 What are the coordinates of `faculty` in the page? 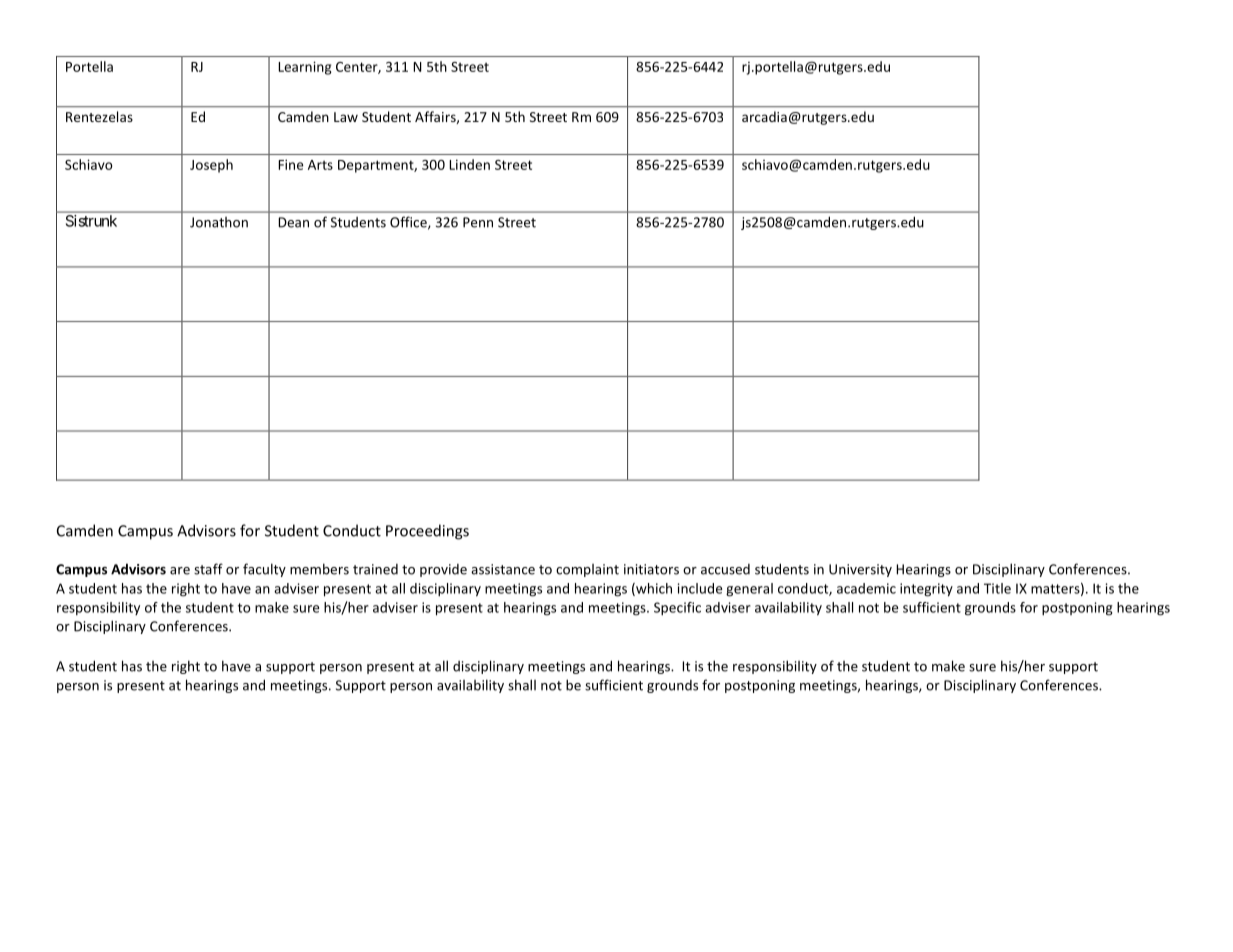 It's located at (264, 570).
